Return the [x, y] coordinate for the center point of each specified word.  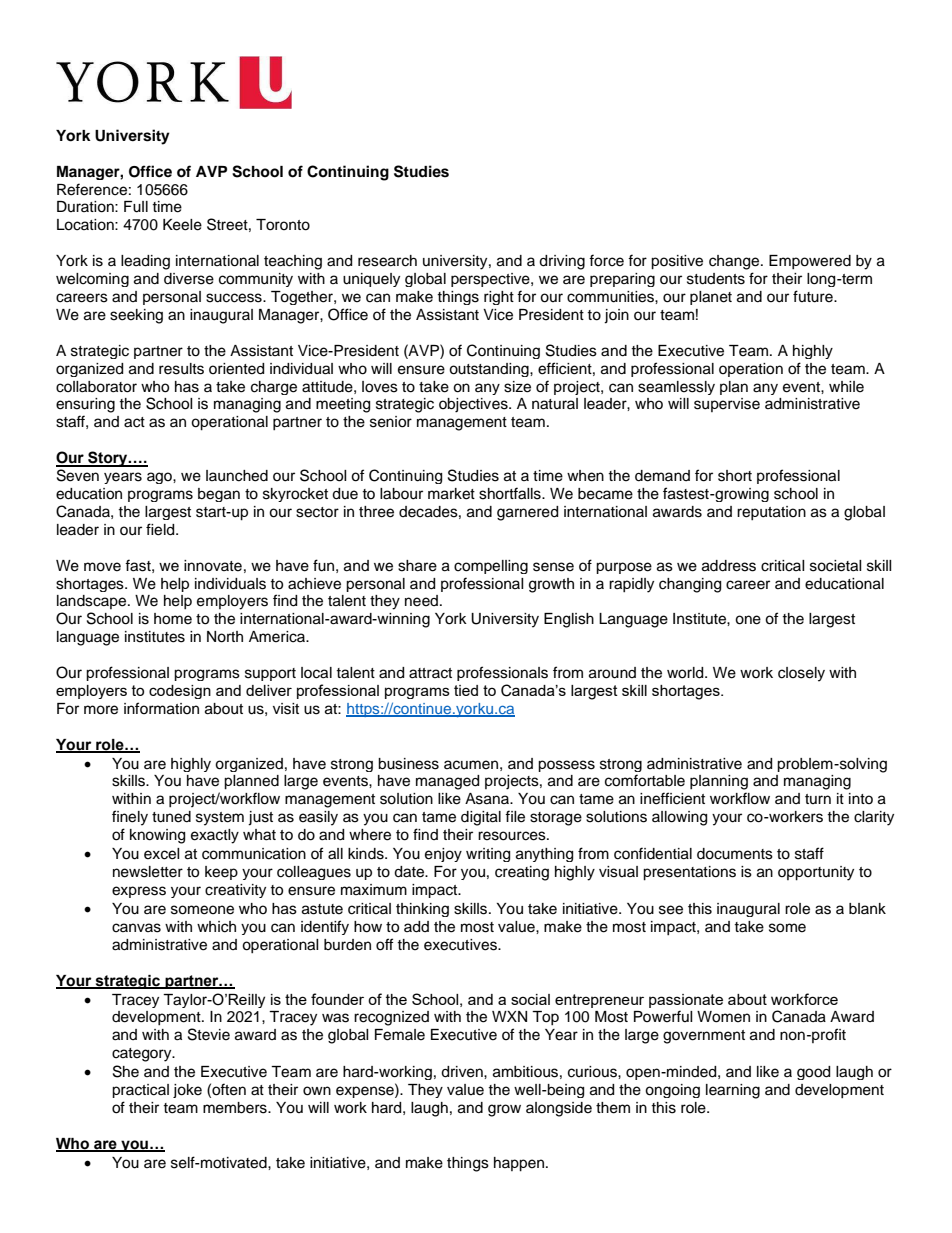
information [161, 708]
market [451, 494]
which [216, 927]
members [236, 1108]
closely [801, 674]
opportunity [816, 873]
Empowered [810, 262]
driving [562, 262]
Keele [182, 225]
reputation [771, 513]
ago [160, 478]
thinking [422, 910]
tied [466, 690]
